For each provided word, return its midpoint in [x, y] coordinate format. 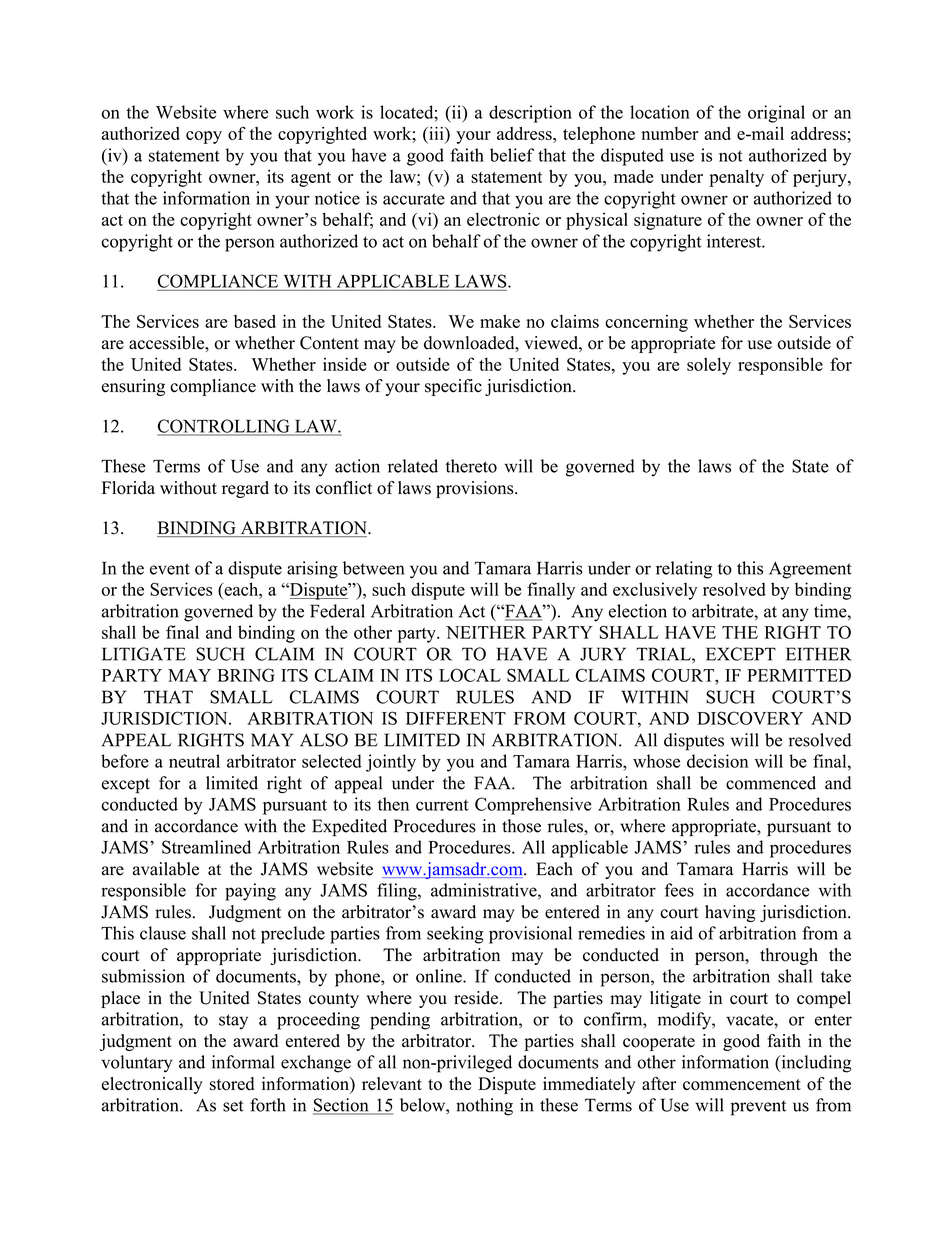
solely [709, 366]
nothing [484, 1107]
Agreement [810, 570]
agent [311, 179]
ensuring [133, 387]
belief [512, 155]
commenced [771, 783]
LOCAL [470, 675]
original [776, 114]
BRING [246, 675]
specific [453, 387]
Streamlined [206, 847]
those [521, 826]
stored [232, 1084]
